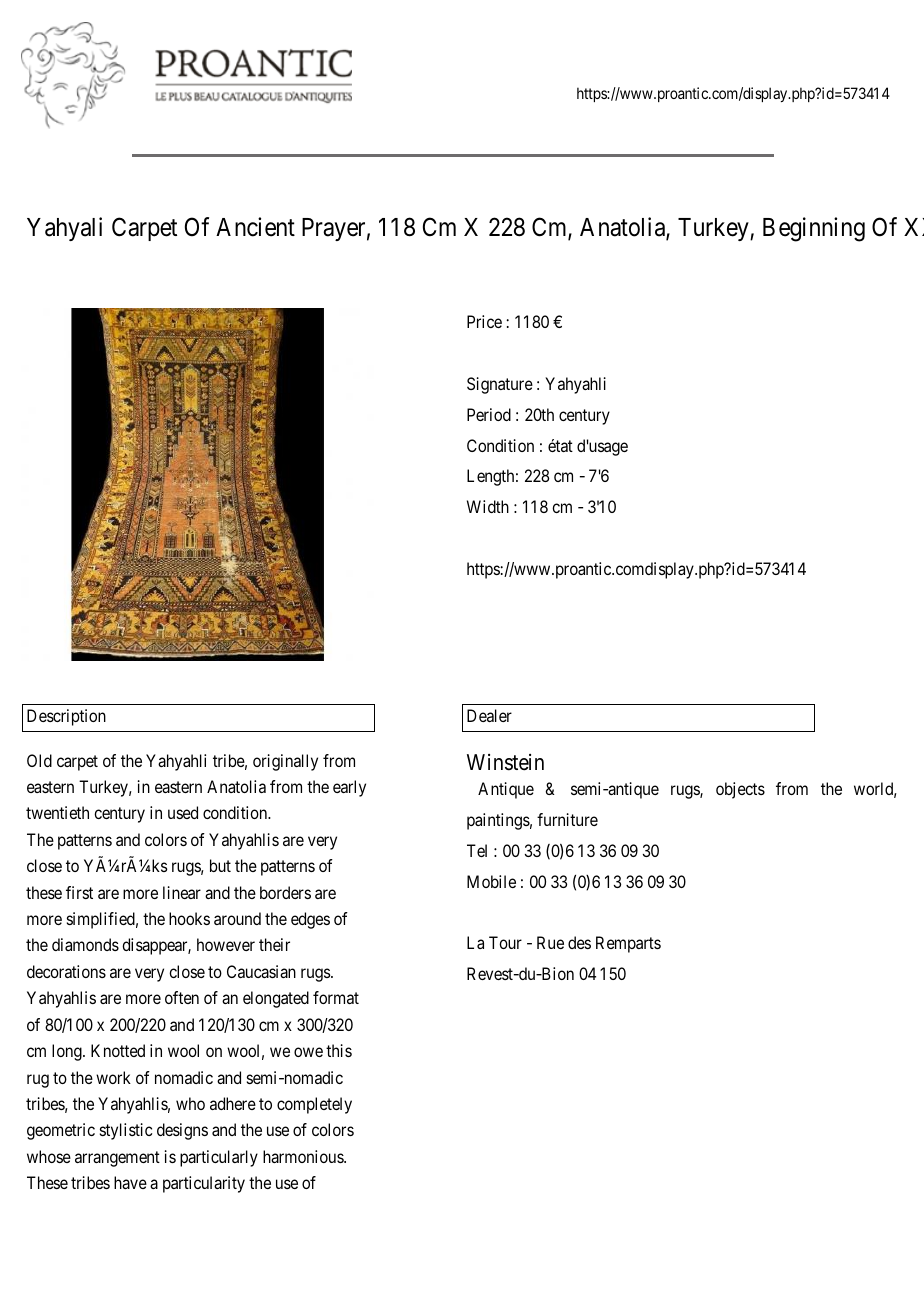 Image resolution: width=924 pixels, height=1308 pixels. I want to click on Period, so click(489, 414).
